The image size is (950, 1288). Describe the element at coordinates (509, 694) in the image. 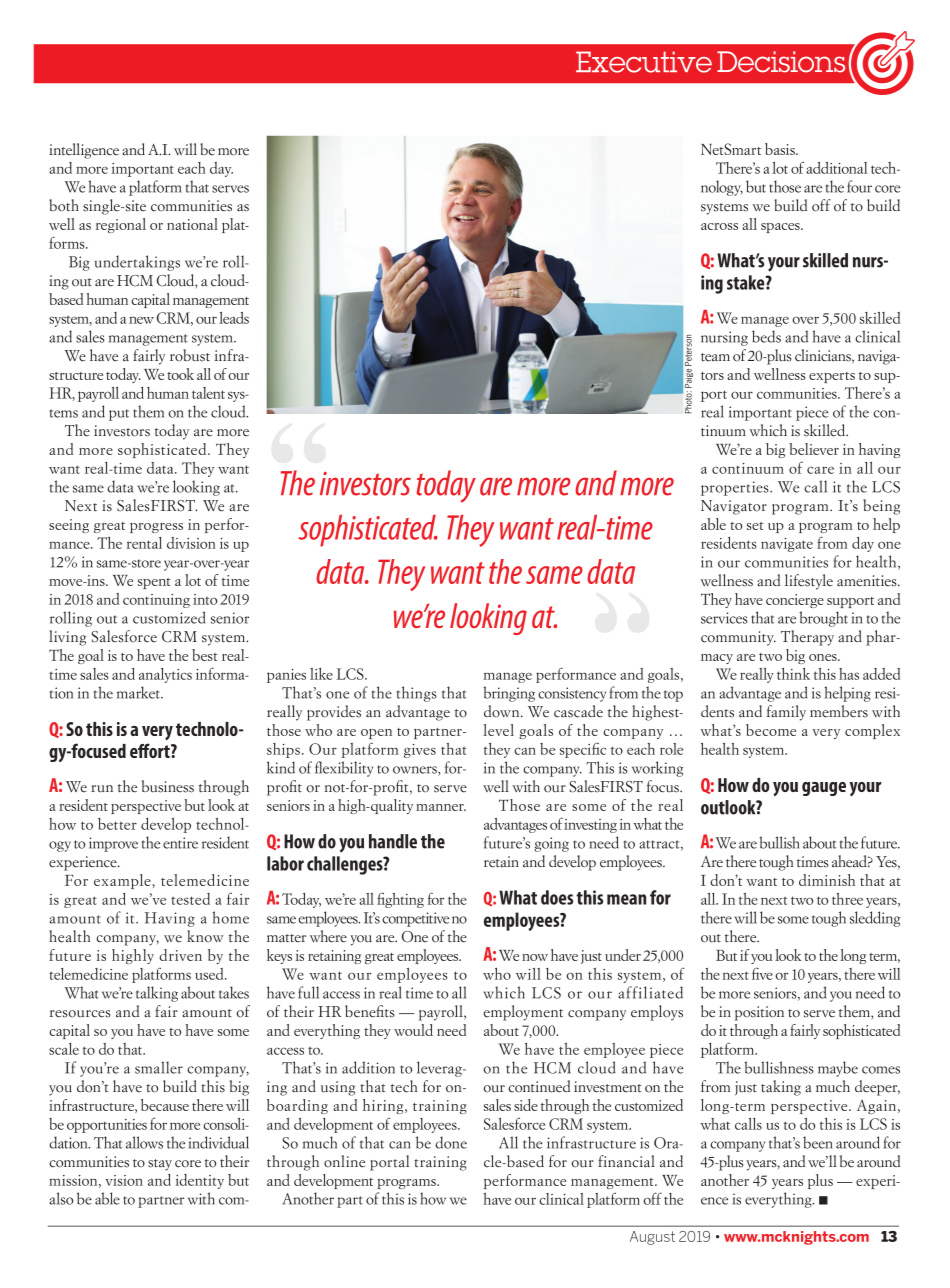

I see `bringing` at that location.
